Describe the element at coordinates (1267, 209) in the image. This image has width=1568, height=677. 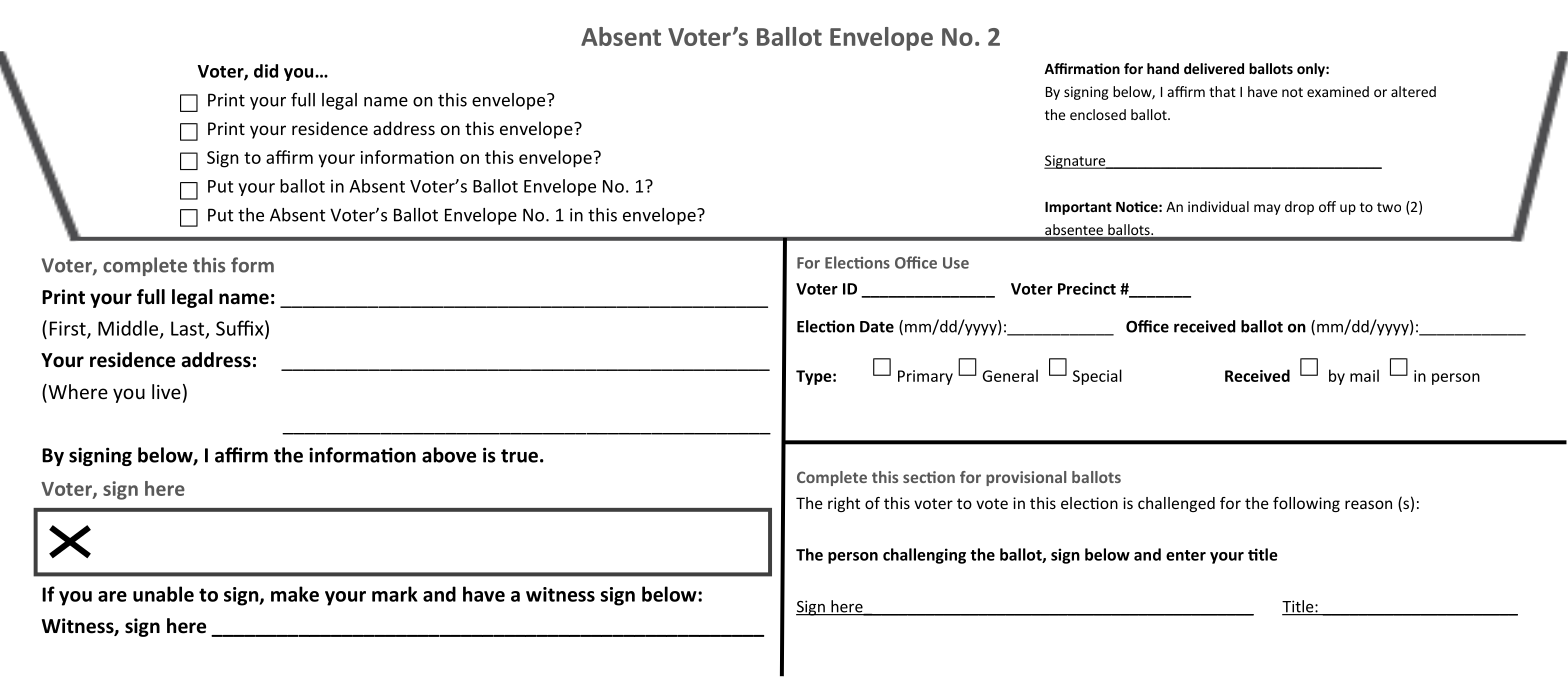
I see `may` at that location.
